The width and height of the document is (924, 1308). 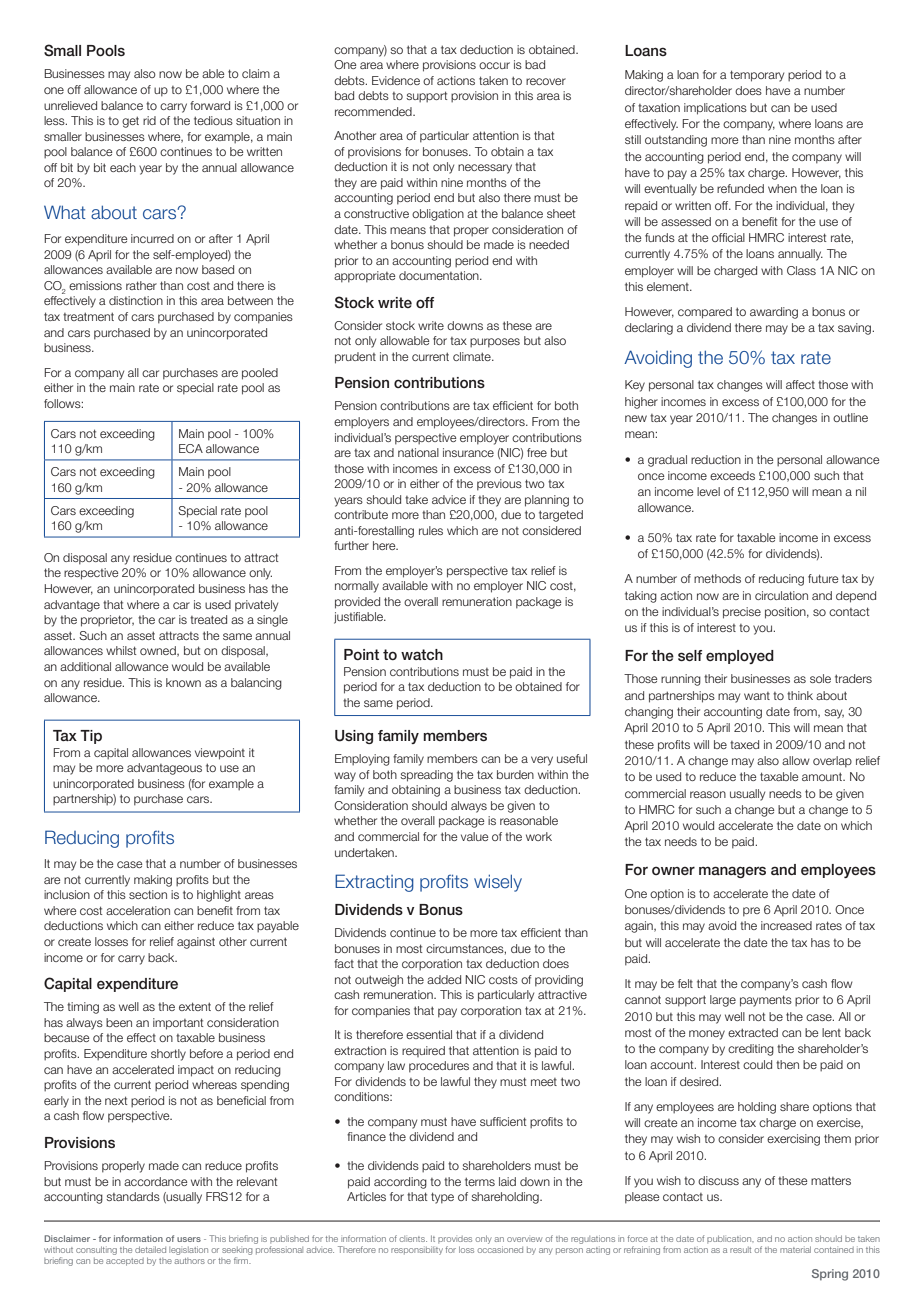 I want to click on acceleration, so click(x=138, y=910).
